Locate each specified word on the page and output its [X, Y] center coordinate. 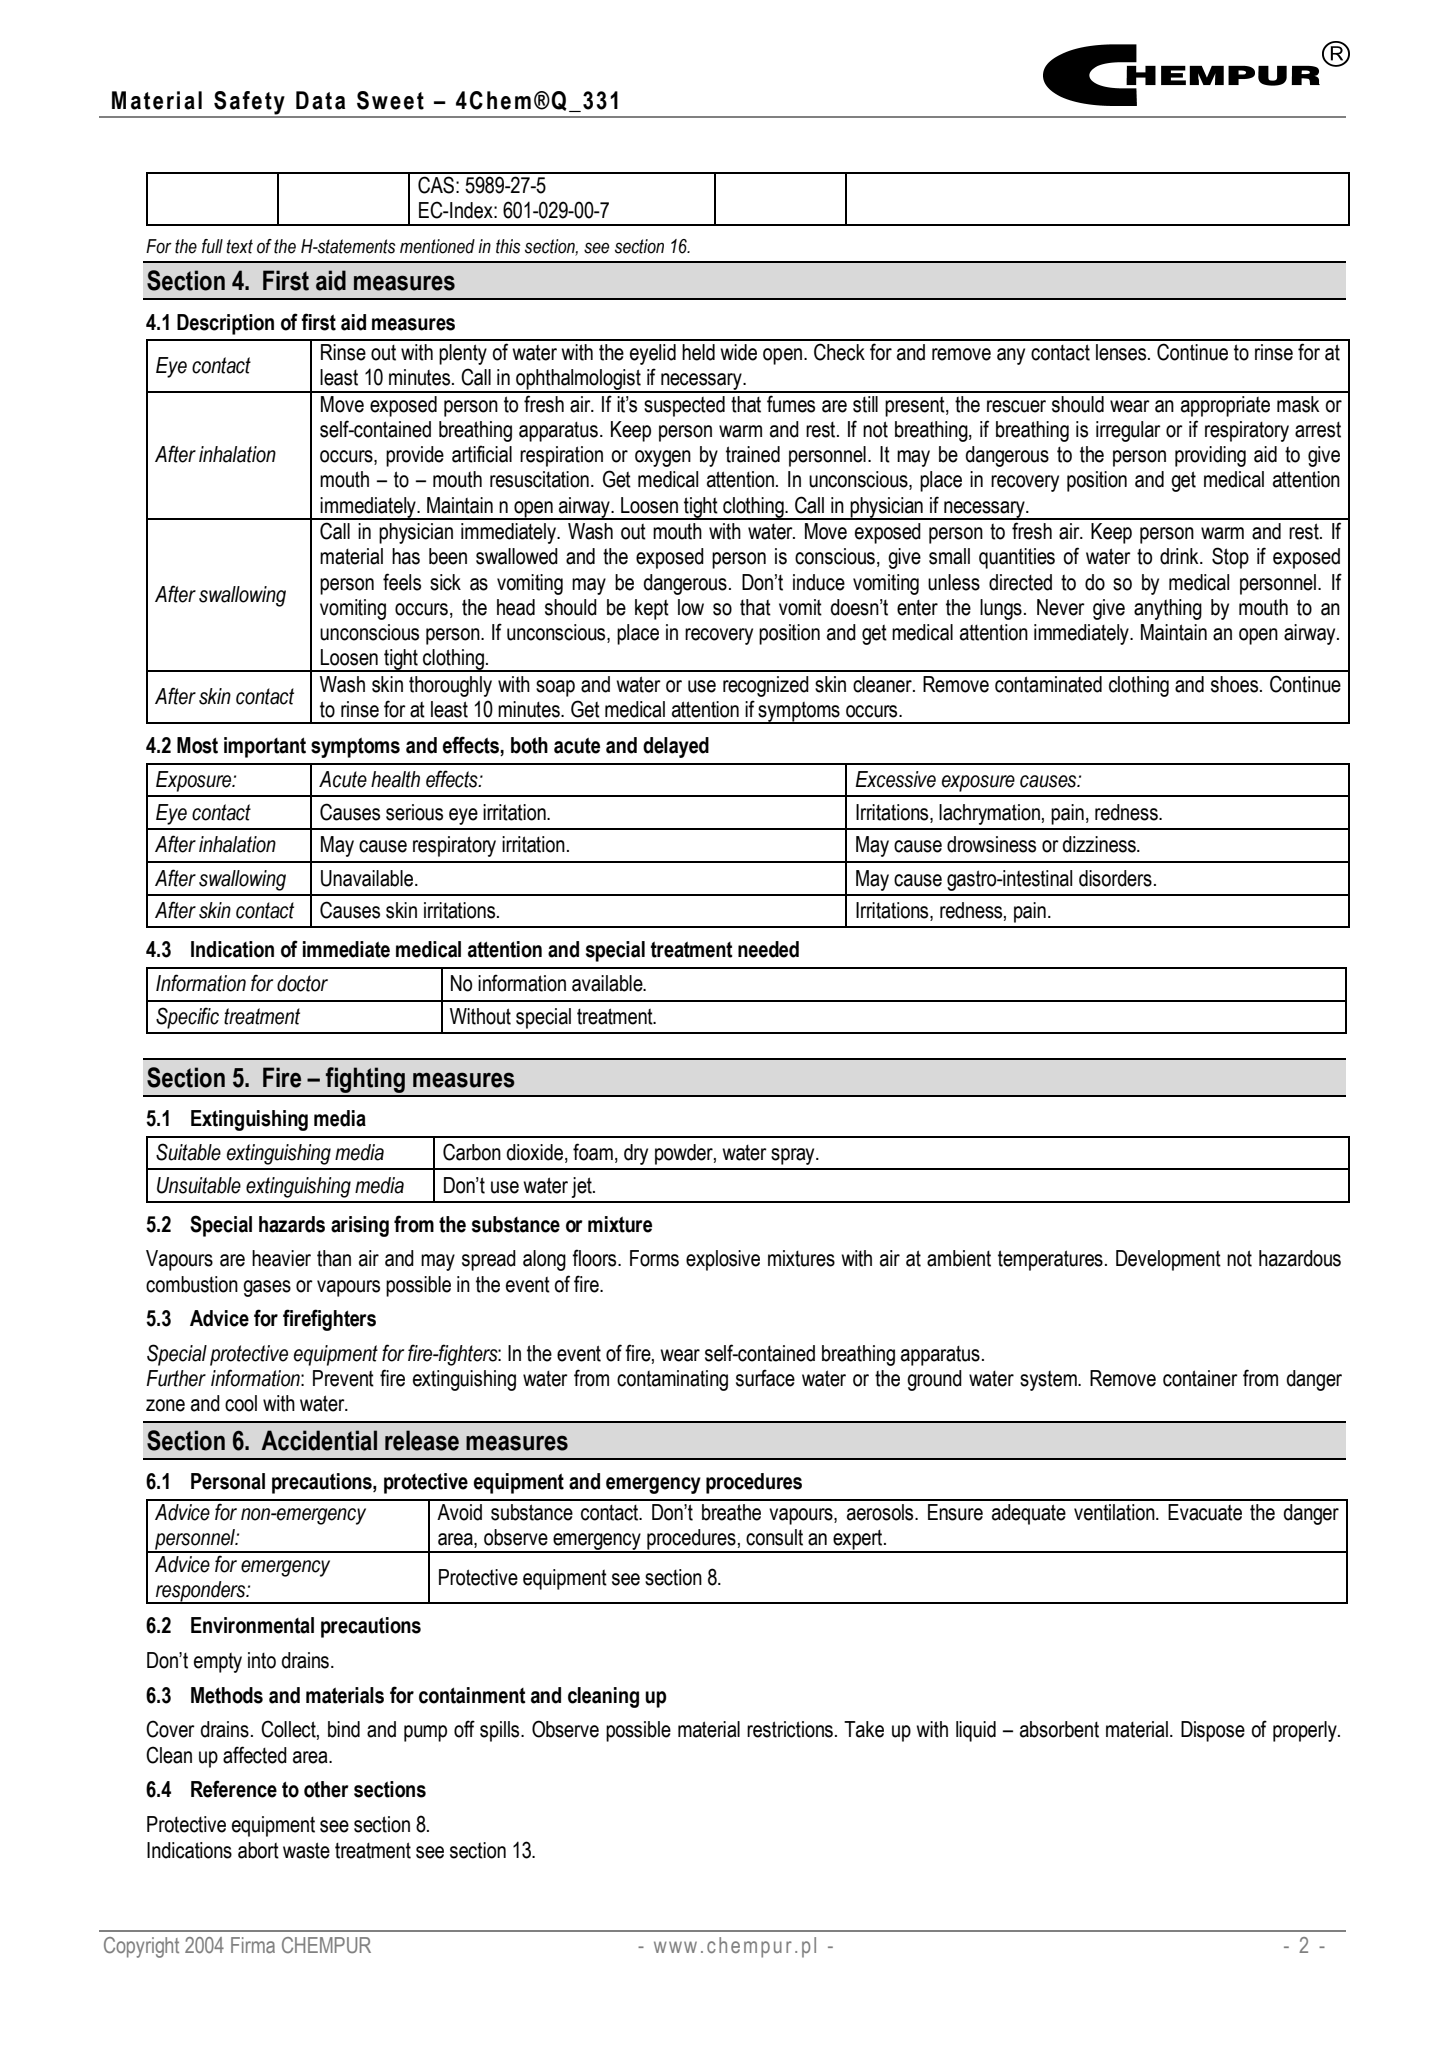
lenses [1122, 352]
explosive [723, 1260]
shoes [1236, 684]
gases [267, 1288]
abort [258, 1850]
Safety [249, 104]
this [508, 246]
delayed [676, 747]
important [265, 747]
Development [1168, 1260]
